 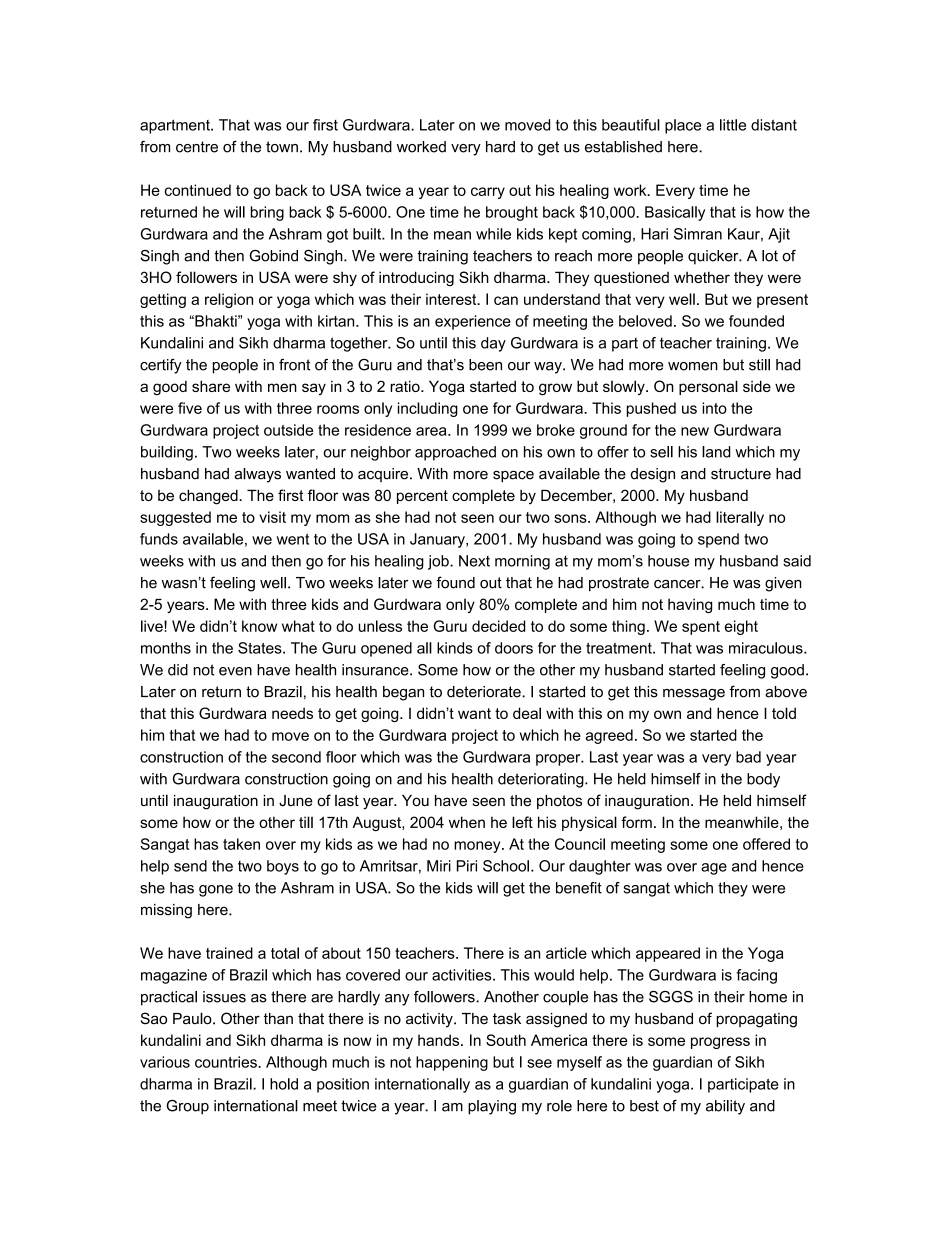 What do you see at coordinates (452, 1063) in the screenshot?
I see `happening` at bounding box center [452, 1063].
